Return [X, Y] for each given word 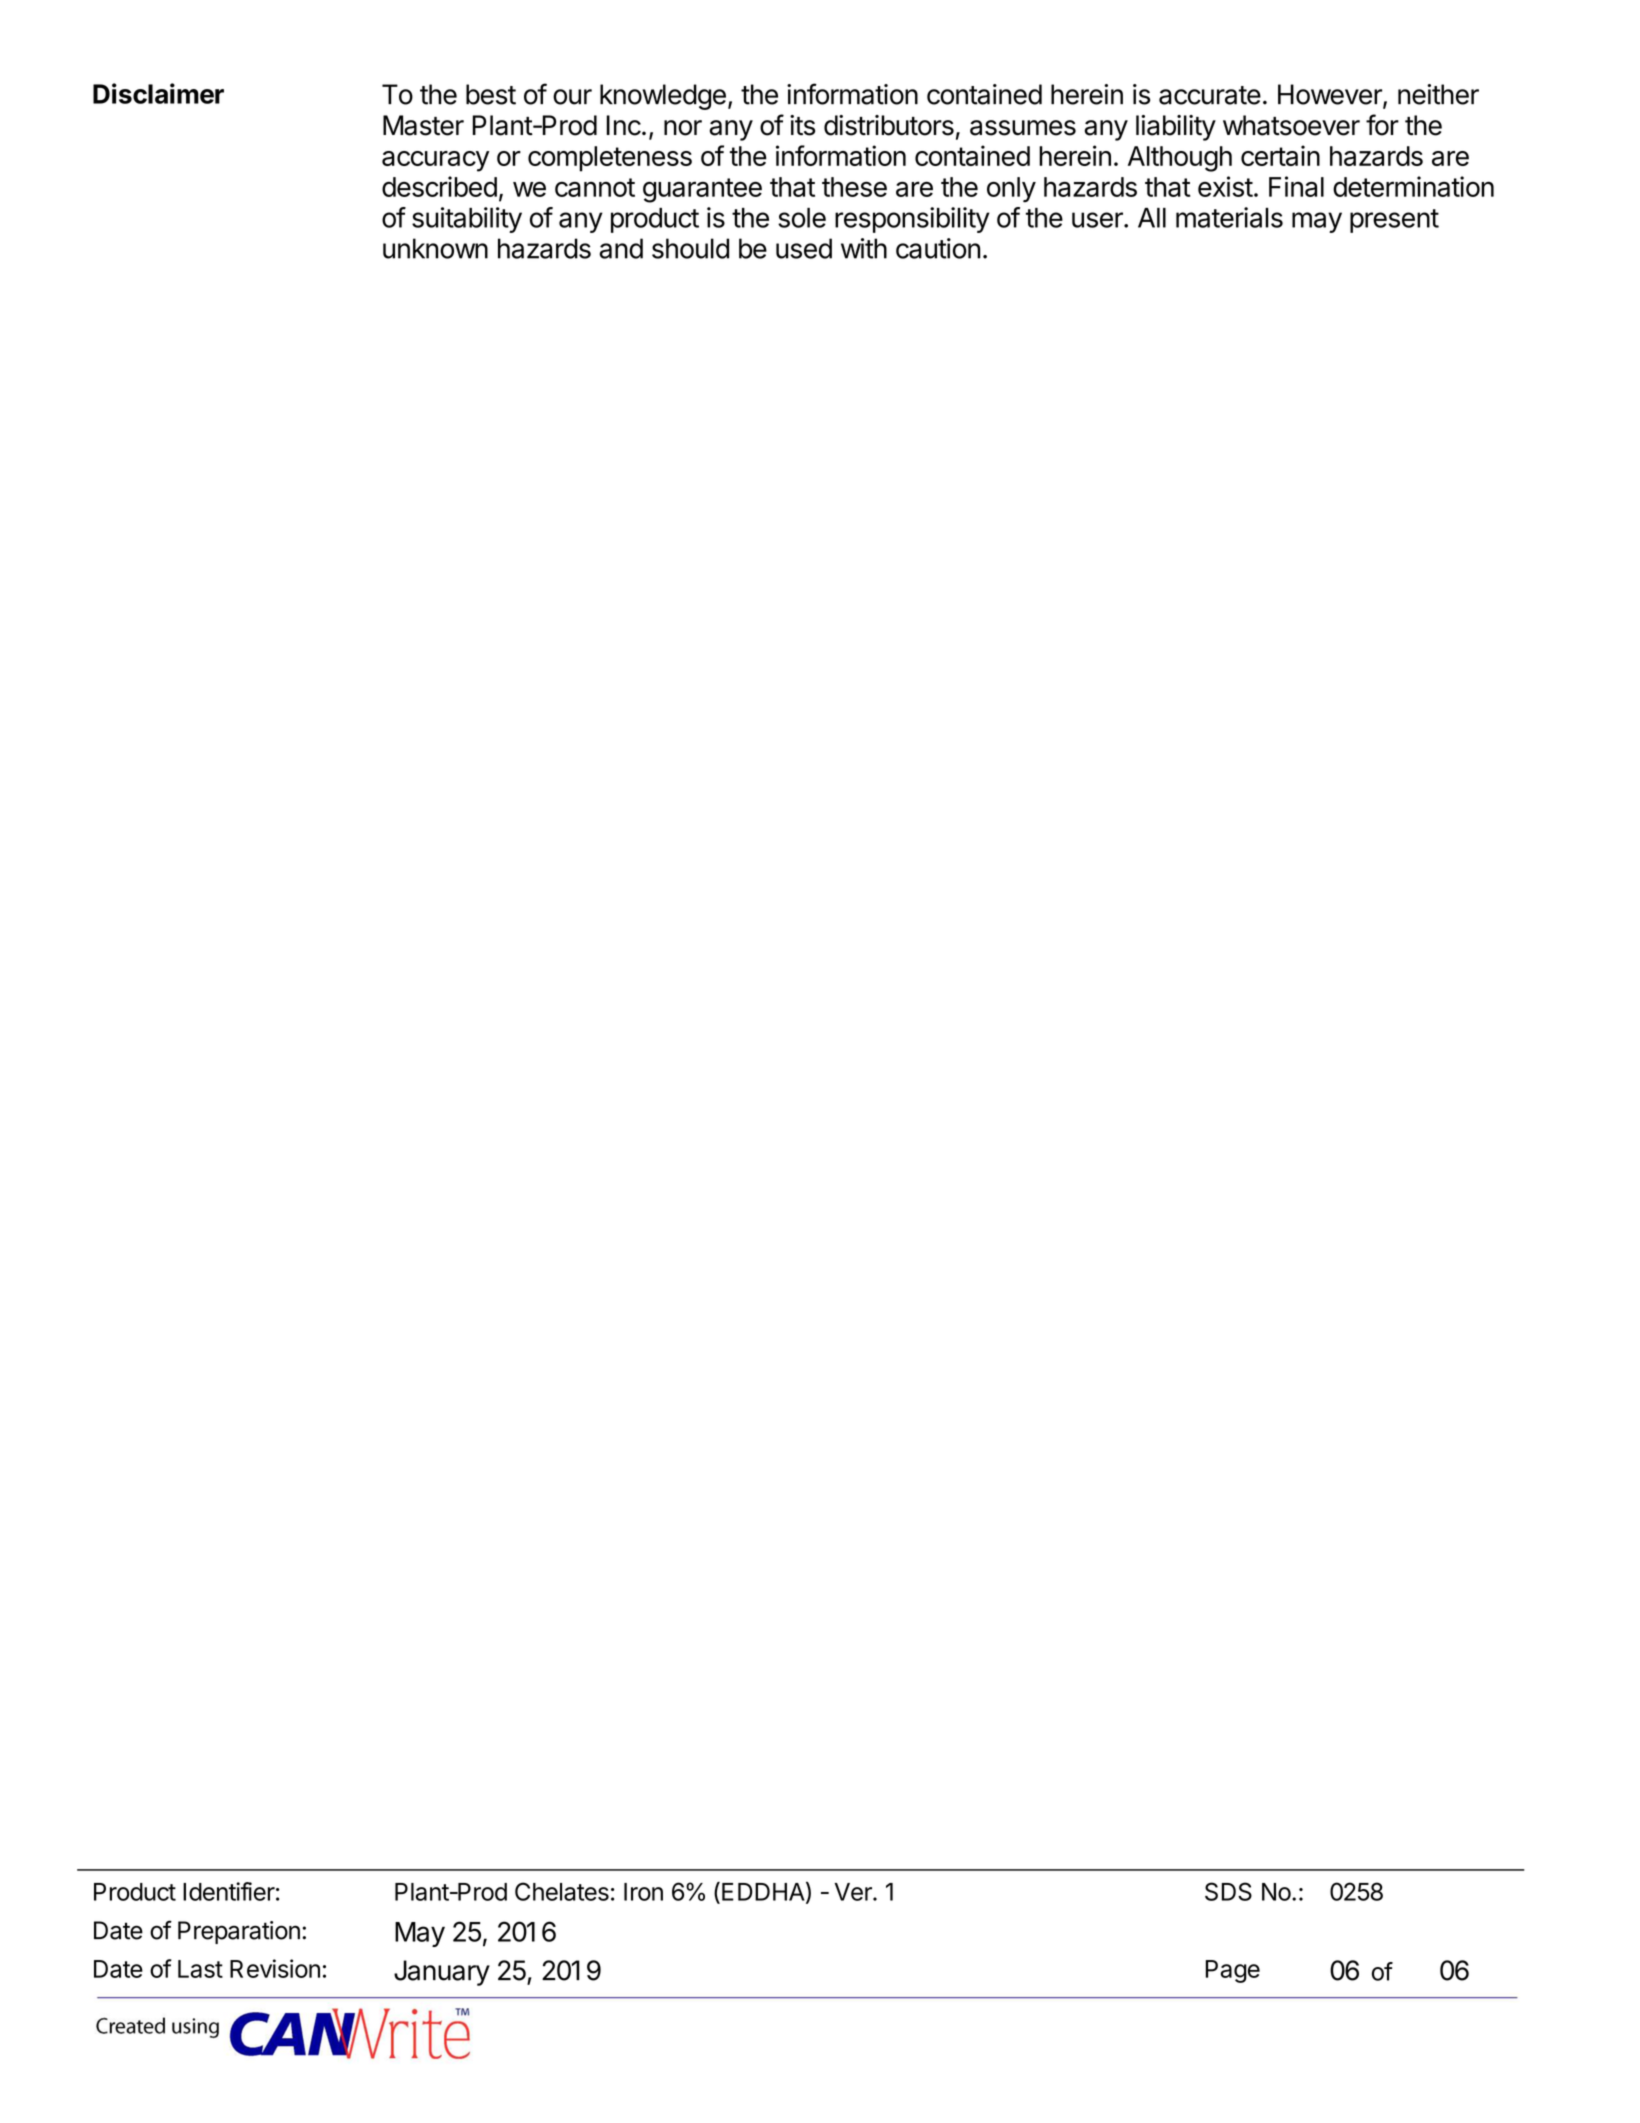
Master [423, 125]
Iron [643, 1892]
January [442, 1973]
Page [1233, 1971]
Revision [275, 1968]
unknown [435, 248]
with [864, 248]
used [804, 248]
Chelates [562, 1891]
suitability [467, 220]
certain [1280, 155]
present [1394, 221]
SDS [1228, 1891]
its [802, 125]
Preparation [239, 1932]
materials [1229, 217]
